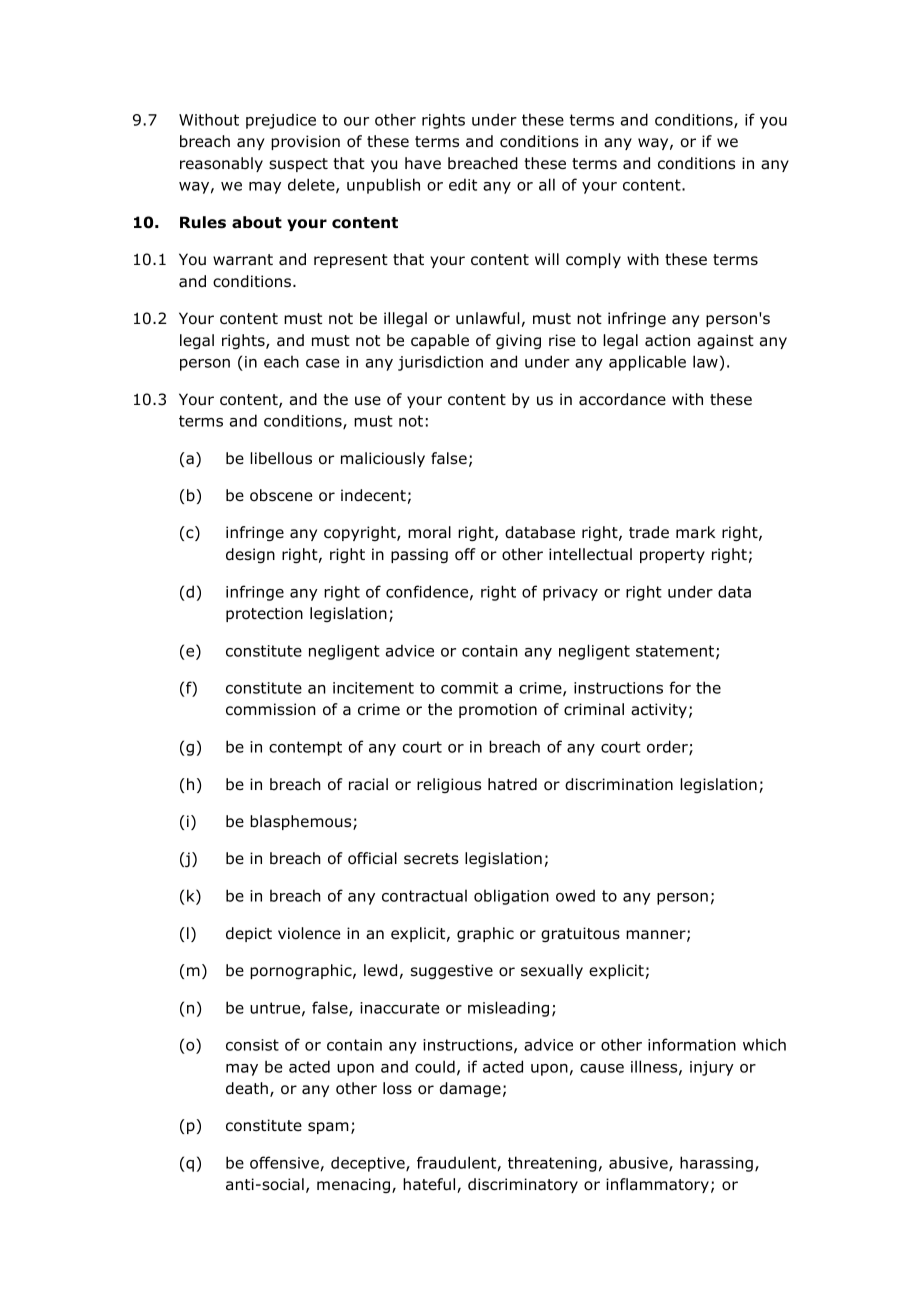  I want to click on protection, so click(264, 614).
